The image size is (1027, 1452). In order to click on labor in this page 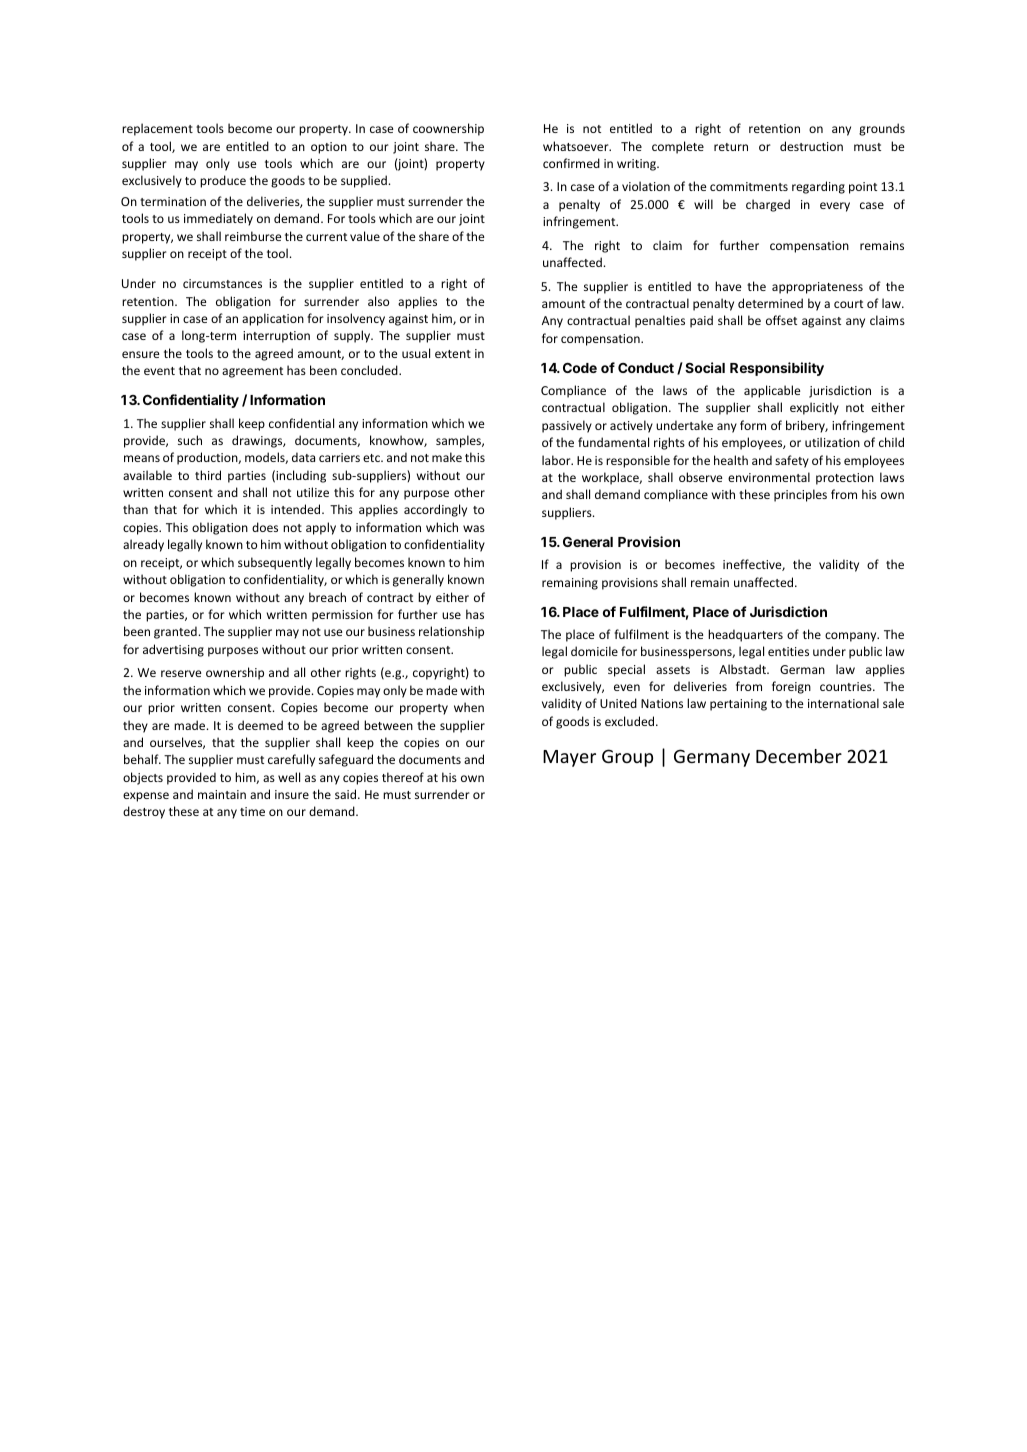, I will do `click(557, 460)`.
